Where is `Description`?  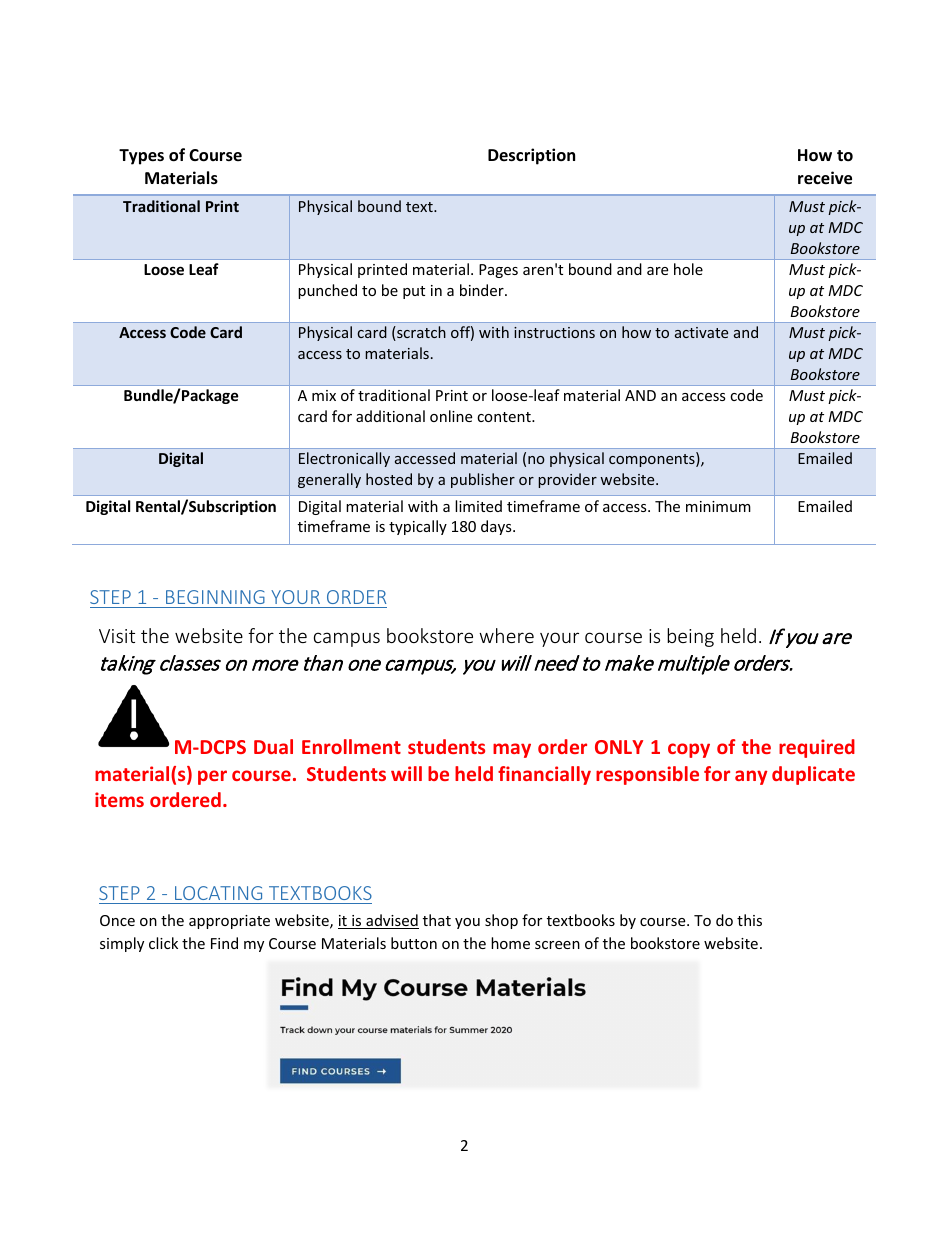
Description is located at coordinates (531, 156).
